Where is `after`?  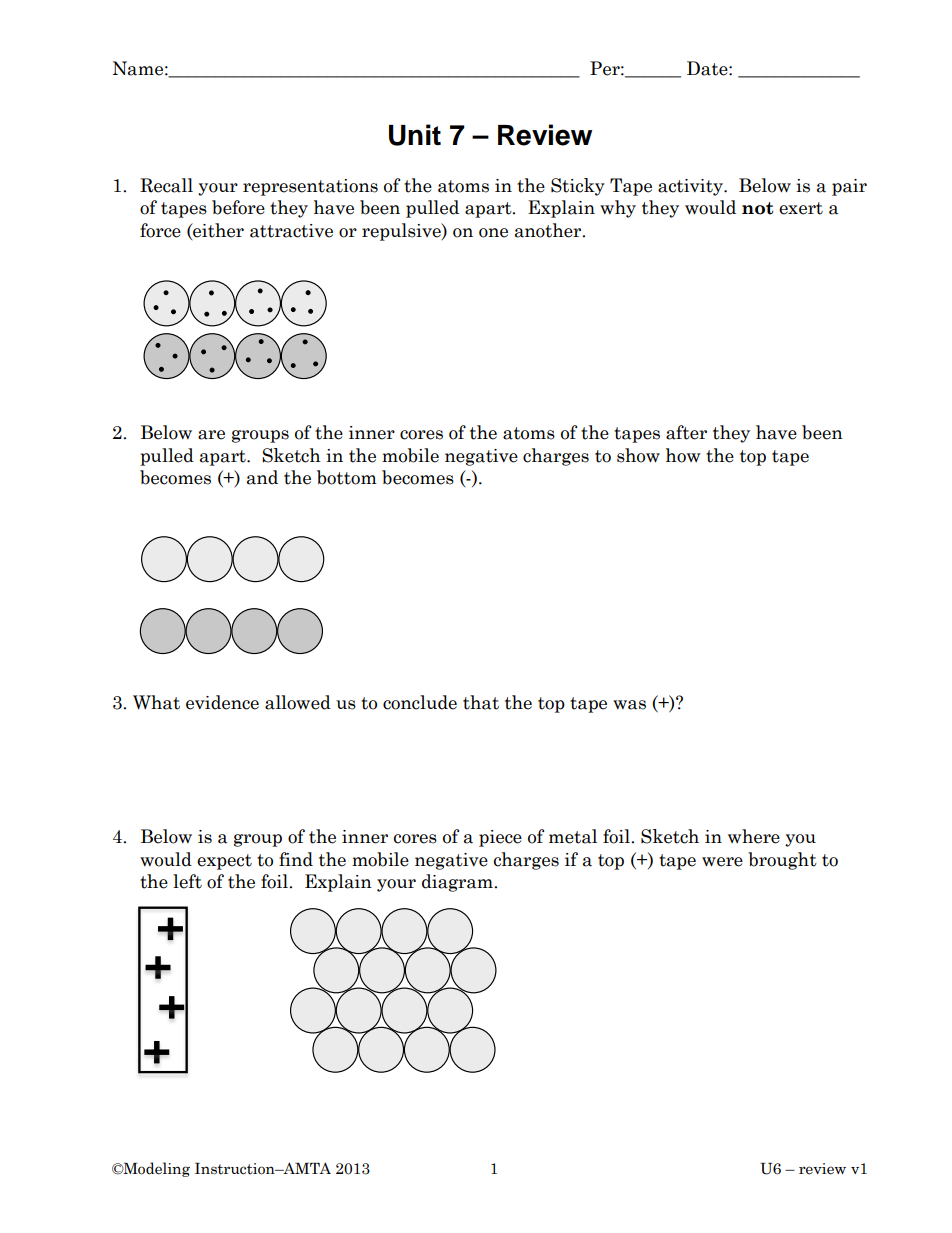
after is located at coordinates (686, 432).
